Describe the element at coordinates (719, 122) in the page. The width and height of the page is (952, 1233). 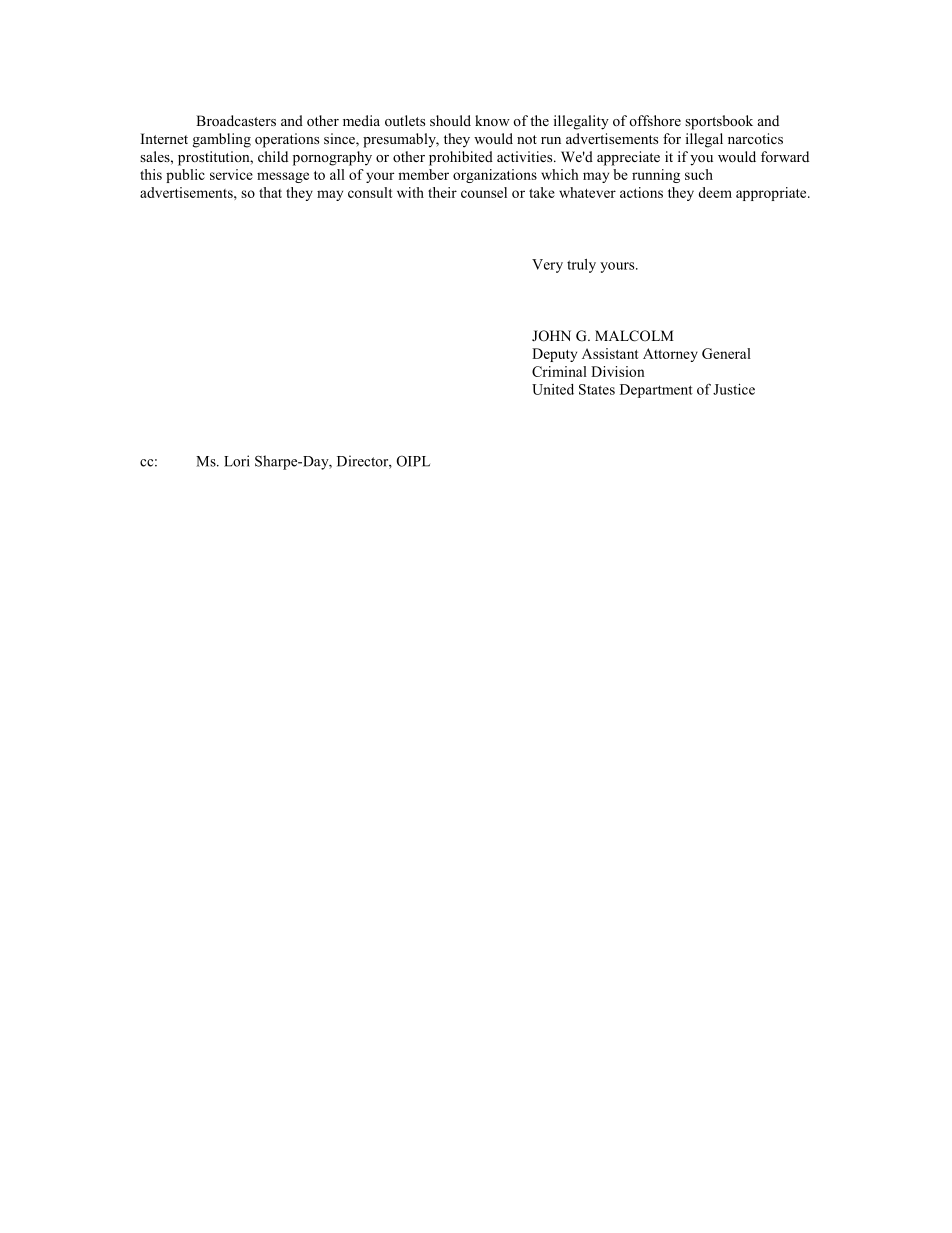
I see `sportsbook` at that location.
